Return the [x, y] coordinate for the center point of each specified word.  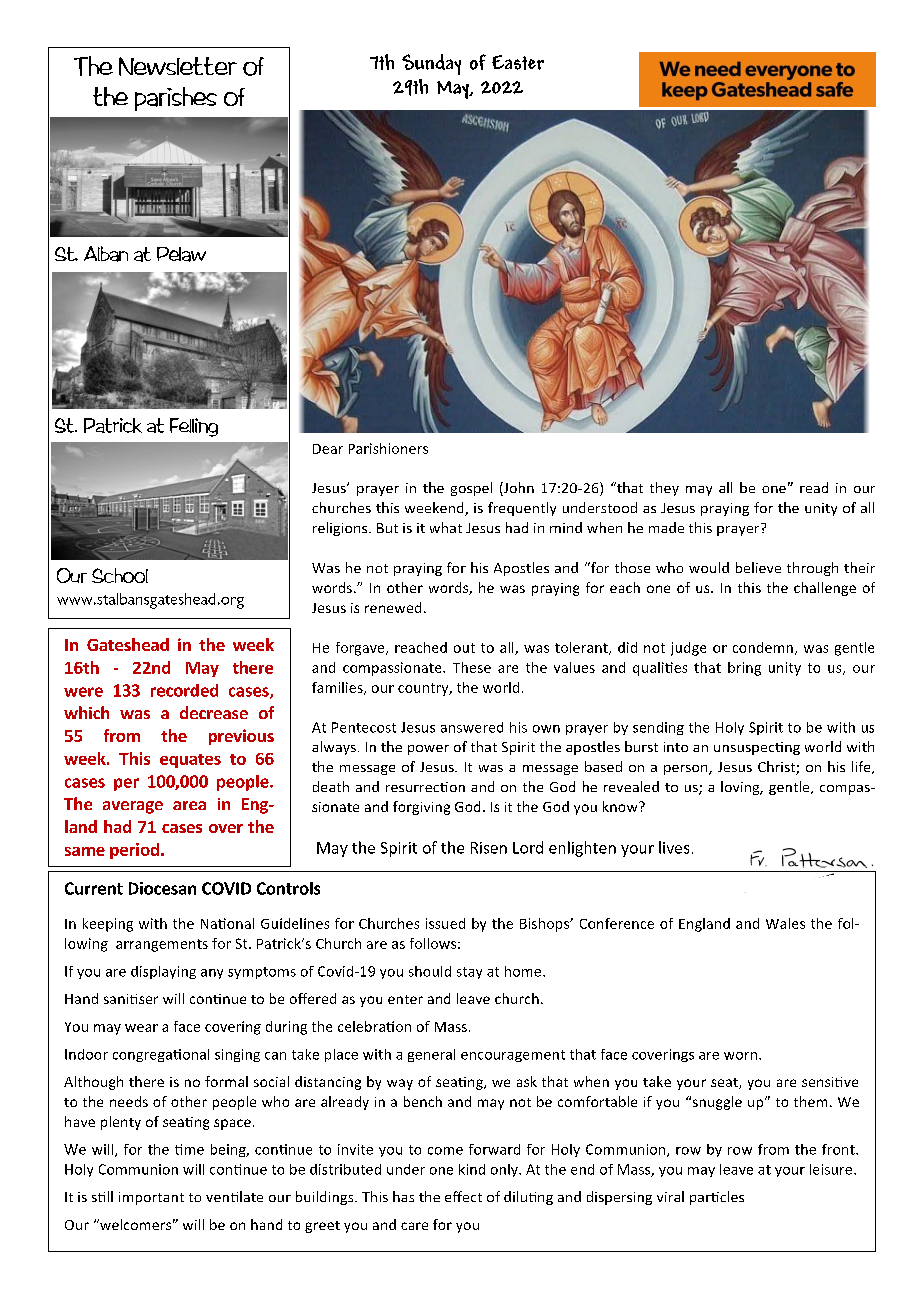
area [189, 805]
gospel [471, 489]
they [664, 489]
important [151, 1198]
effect [463, 1196]
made [666, 527]
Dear [328, 449]
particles [717, 1198]
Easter [518, 62]
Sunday [431, 64]
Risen [489, 848]
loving [741, 788]
